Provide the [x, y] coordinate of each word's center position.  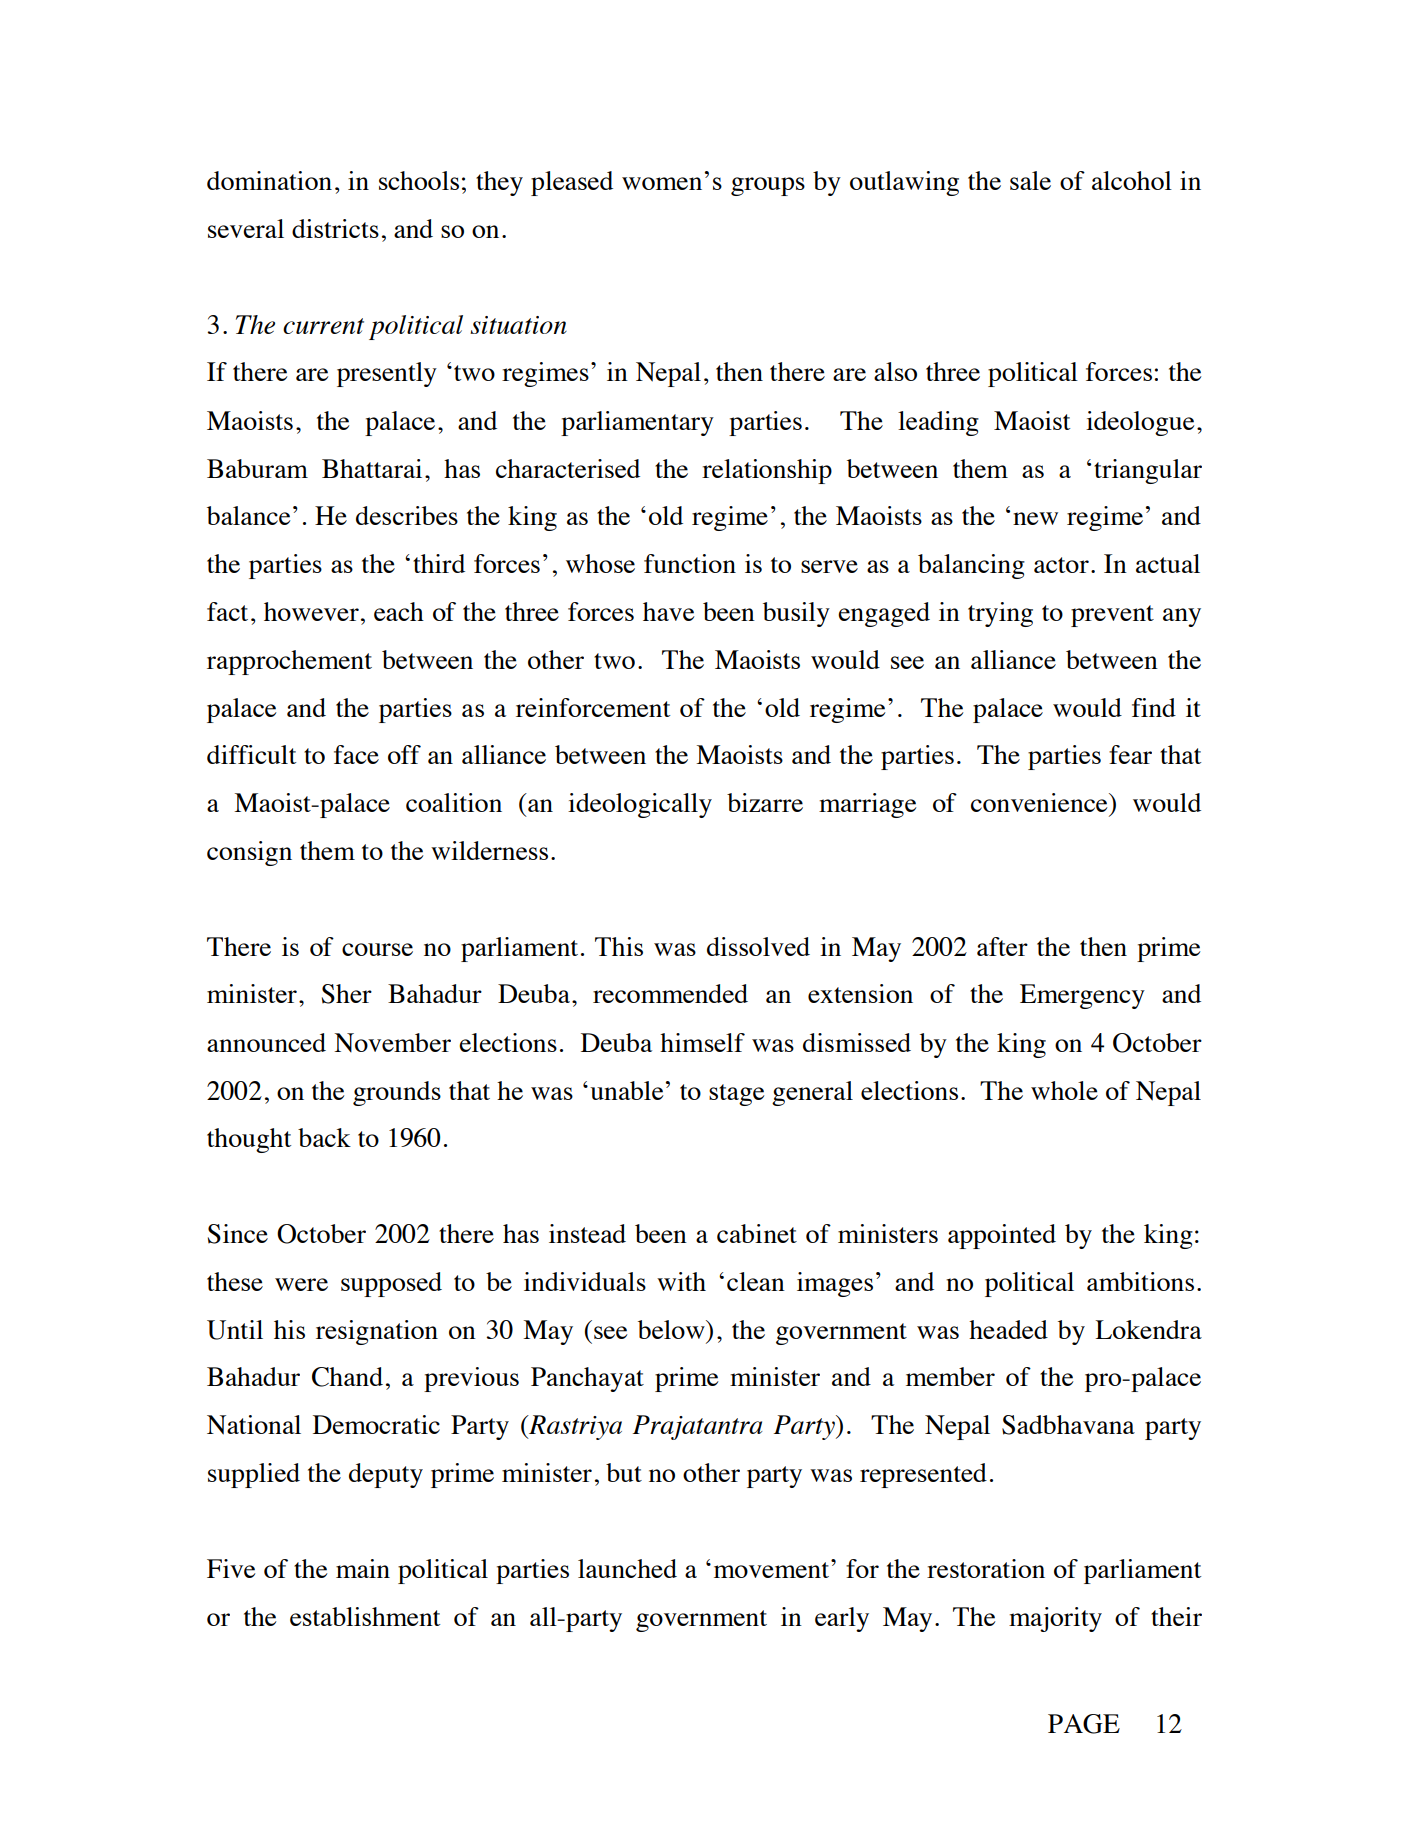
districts [335, 228]
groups [768, 186]
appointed [1002, 1236]
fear [1130, 754]
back [324, 1137]
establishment [365, 1616]
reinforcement [593, 707]
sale [1030, 180]
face [356, 754]
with [681, 1281]
